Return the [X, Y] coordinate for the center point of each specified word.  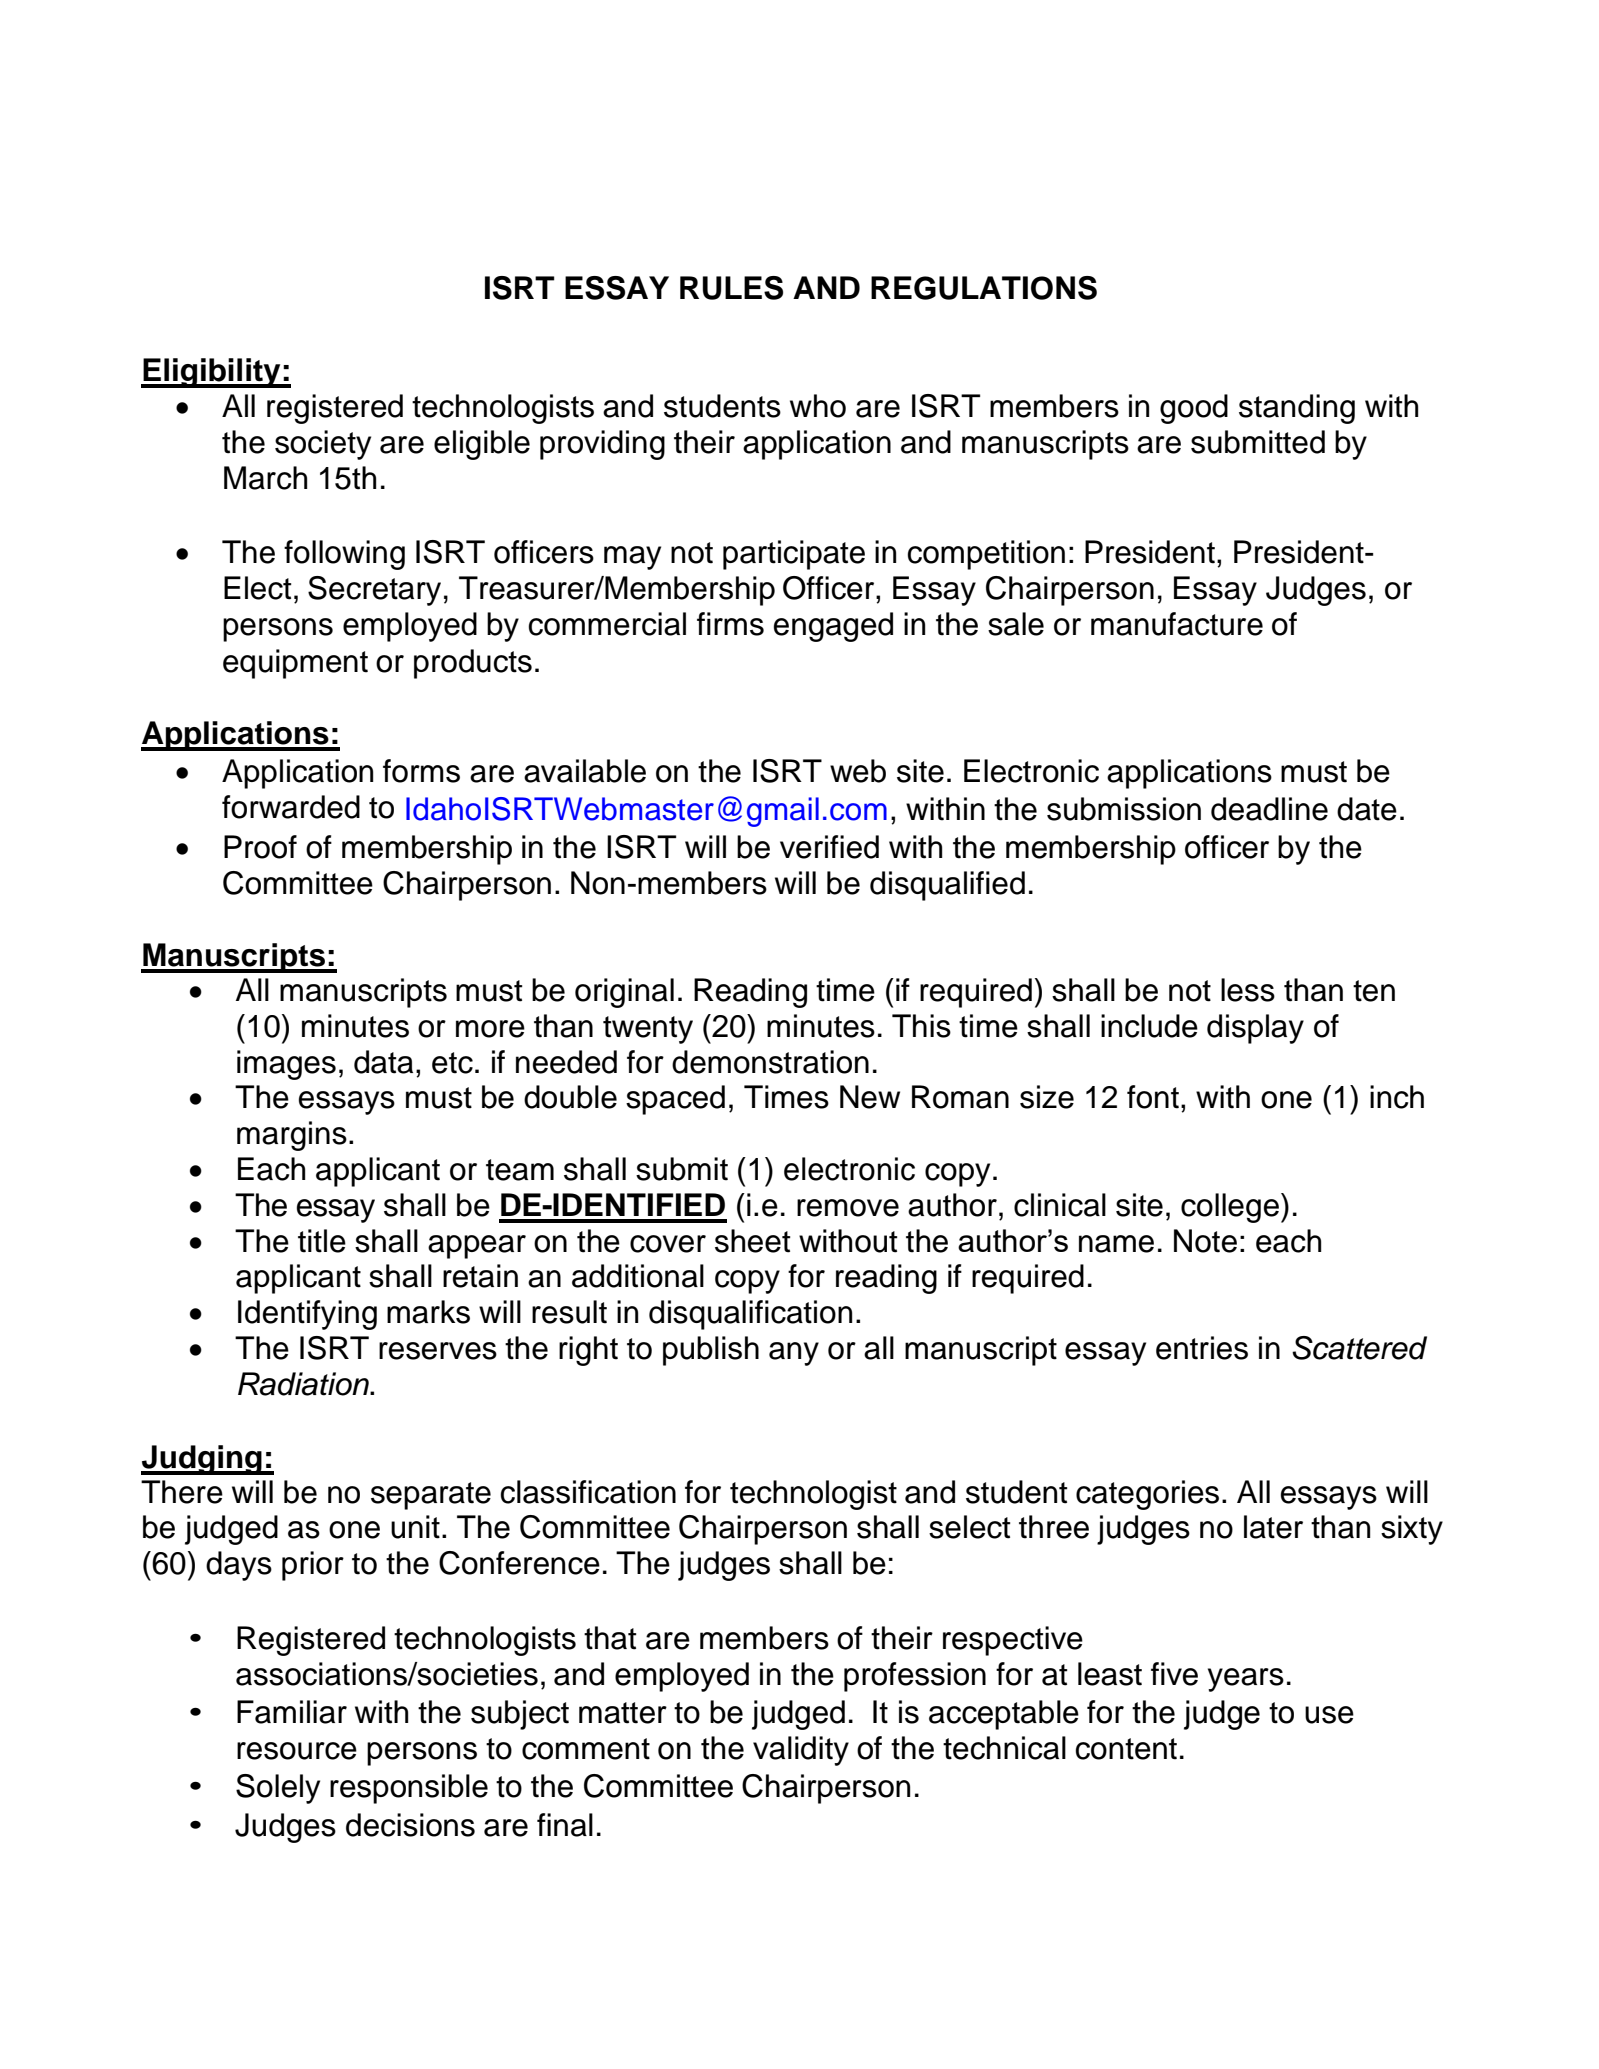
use [1329, 1715]
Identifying [307, 1315]
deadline [1269, 809]
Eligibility [212, 373]
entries [1202, 1348]
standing [1297, 409]
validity [801, 1751]
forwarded [291, 807]
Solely [278, 1789]
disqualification [750, 1315]
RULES [731, 288]
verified [829, 847]
